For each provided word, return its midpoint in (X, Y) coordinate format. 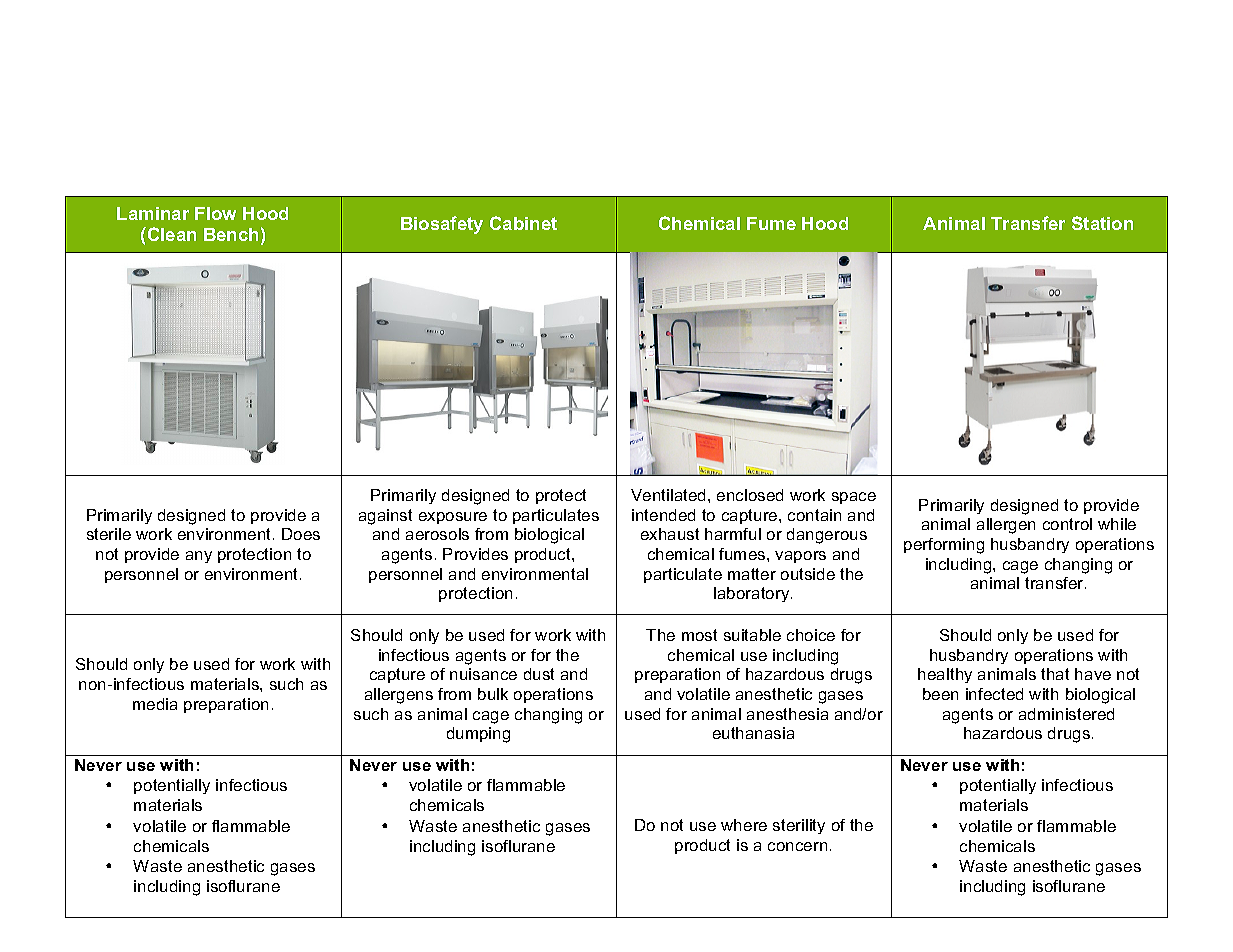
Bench (231, 234)
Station (1102, 223)
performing (944, 546)
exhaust (670, 534)
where (744, 825)
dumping (478, 735)
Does (301, 534)
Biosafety (442, 225)
